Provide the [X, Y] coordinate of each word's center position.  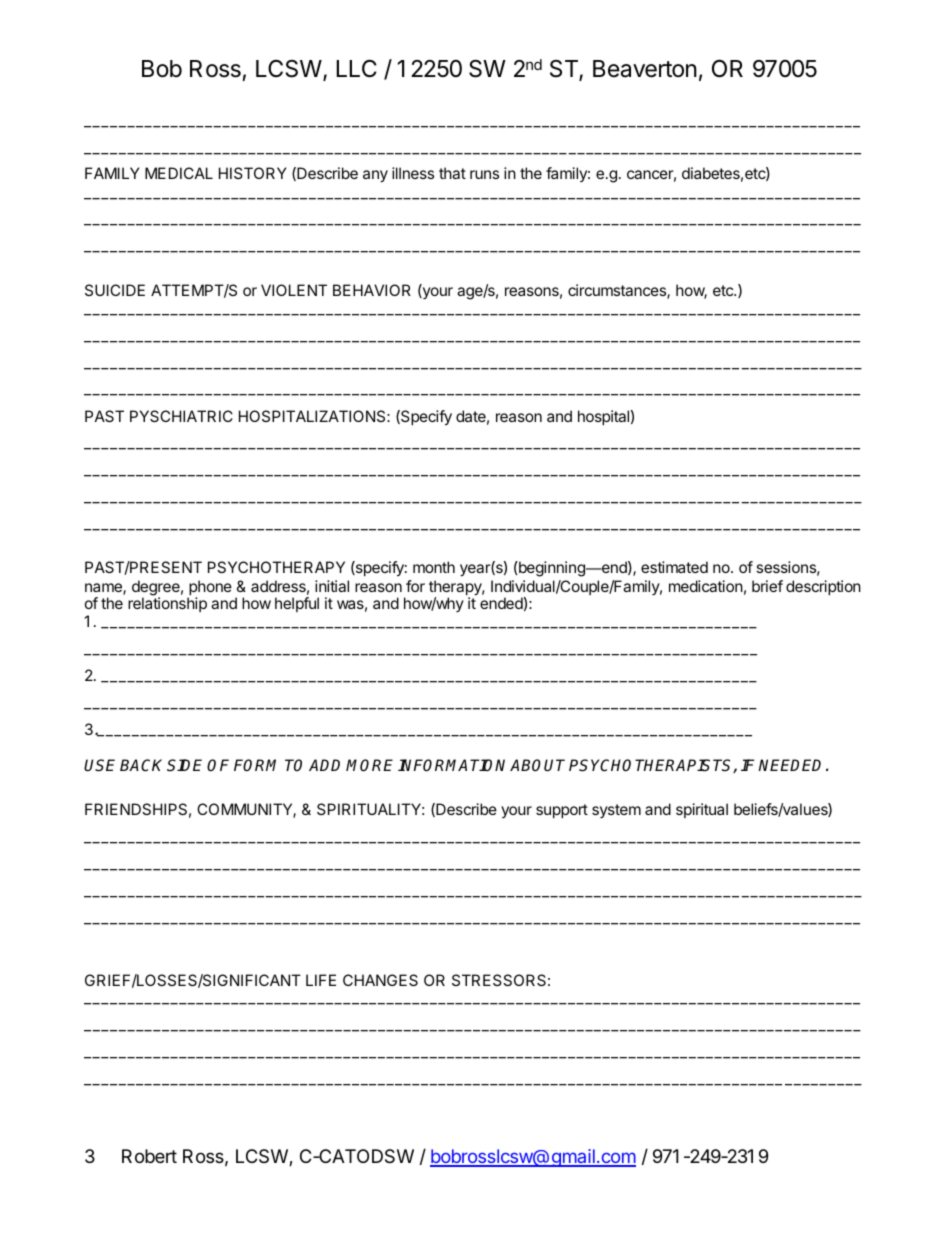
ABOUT [537, 765]
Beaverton [645, 69]
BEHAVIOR [372, 290]
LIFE [321, 980]
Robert [149, 1156]
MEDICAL [179, 173]
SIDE [184, 765]
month [434, 567]
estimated [674, 567]
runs [484, 174]
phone [210, 589]
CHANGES [380, 980]
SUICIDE [115, 290]
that [452, 173]
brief [767, 586]
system [616, 811]
